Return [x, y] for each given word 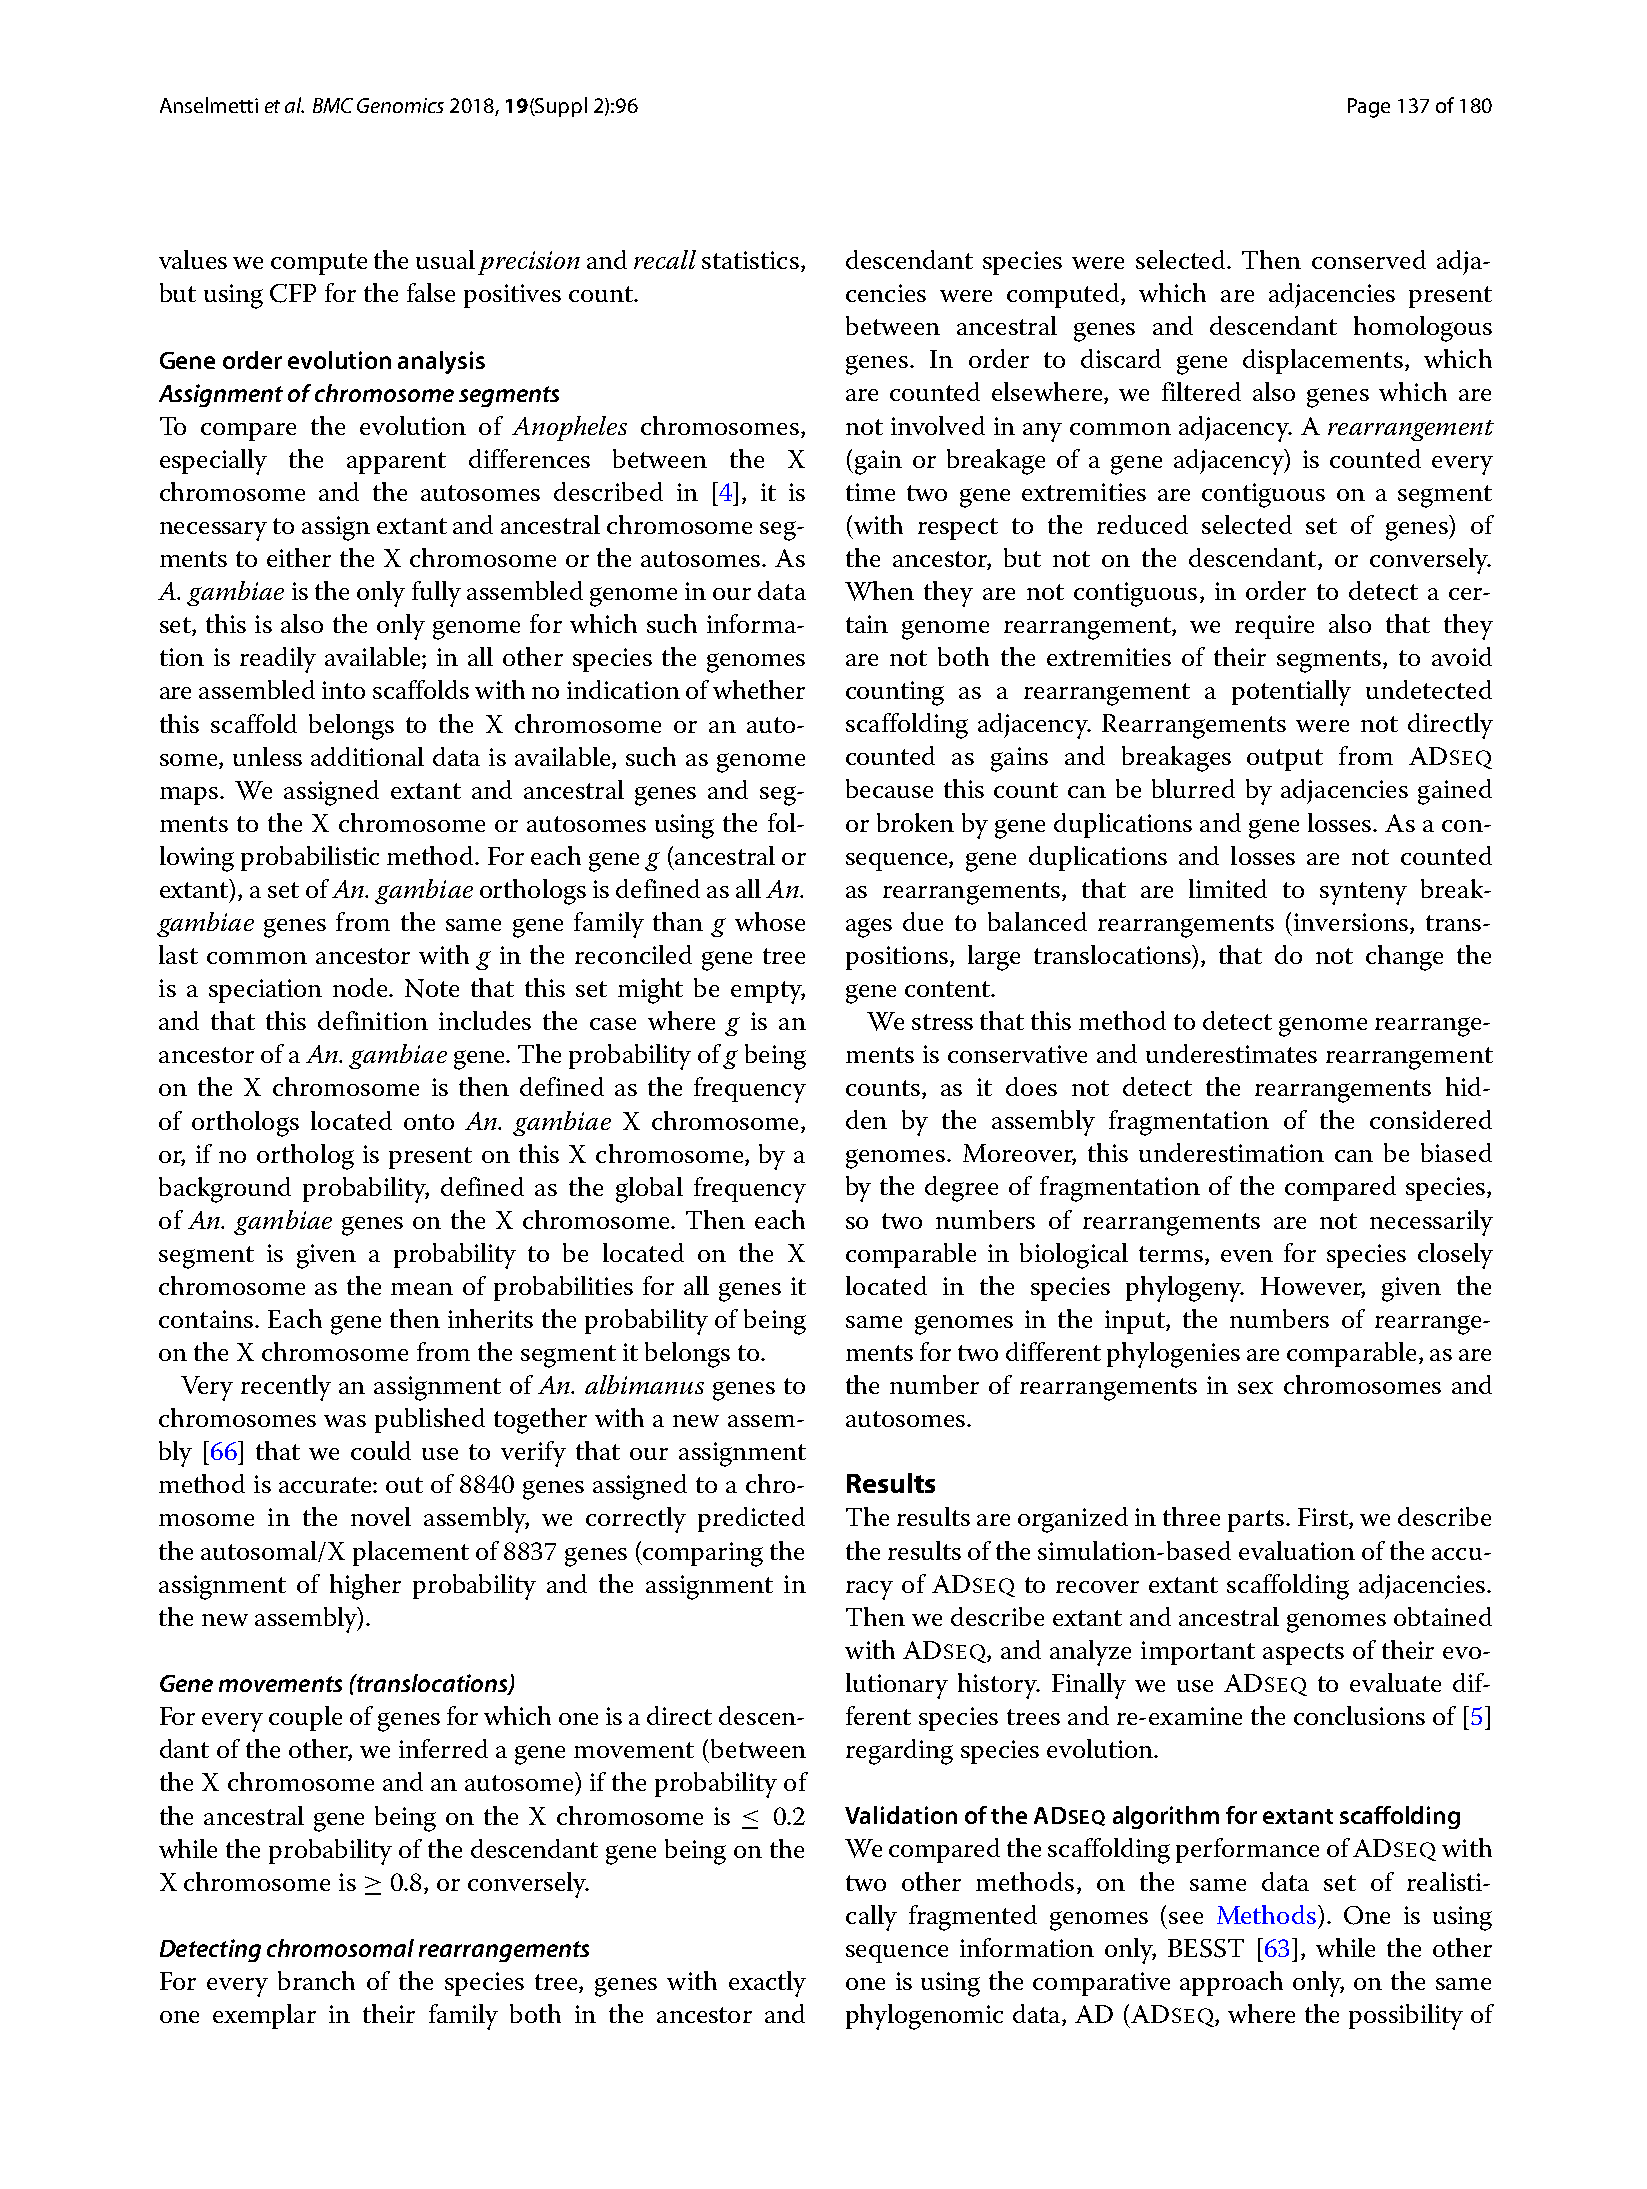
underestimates [1231, 1053]
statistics [750, 260]
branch [316, 1980]
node [362, 987]
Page [1369, 108]
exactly [767, 1984]
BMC [333, 105]
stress [942, 1022]
